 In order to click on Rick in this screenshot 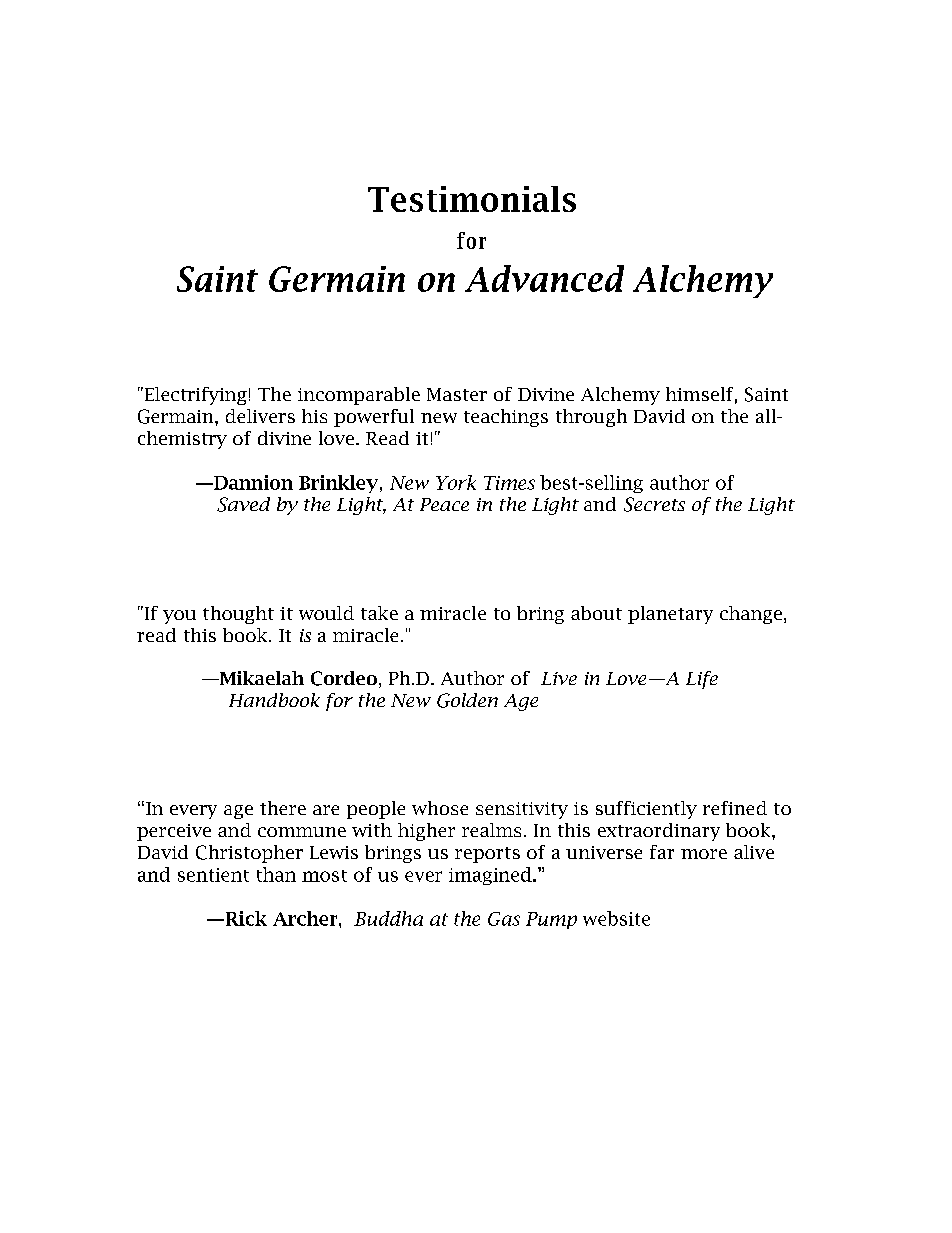, I will do `click(245, 918)`.
